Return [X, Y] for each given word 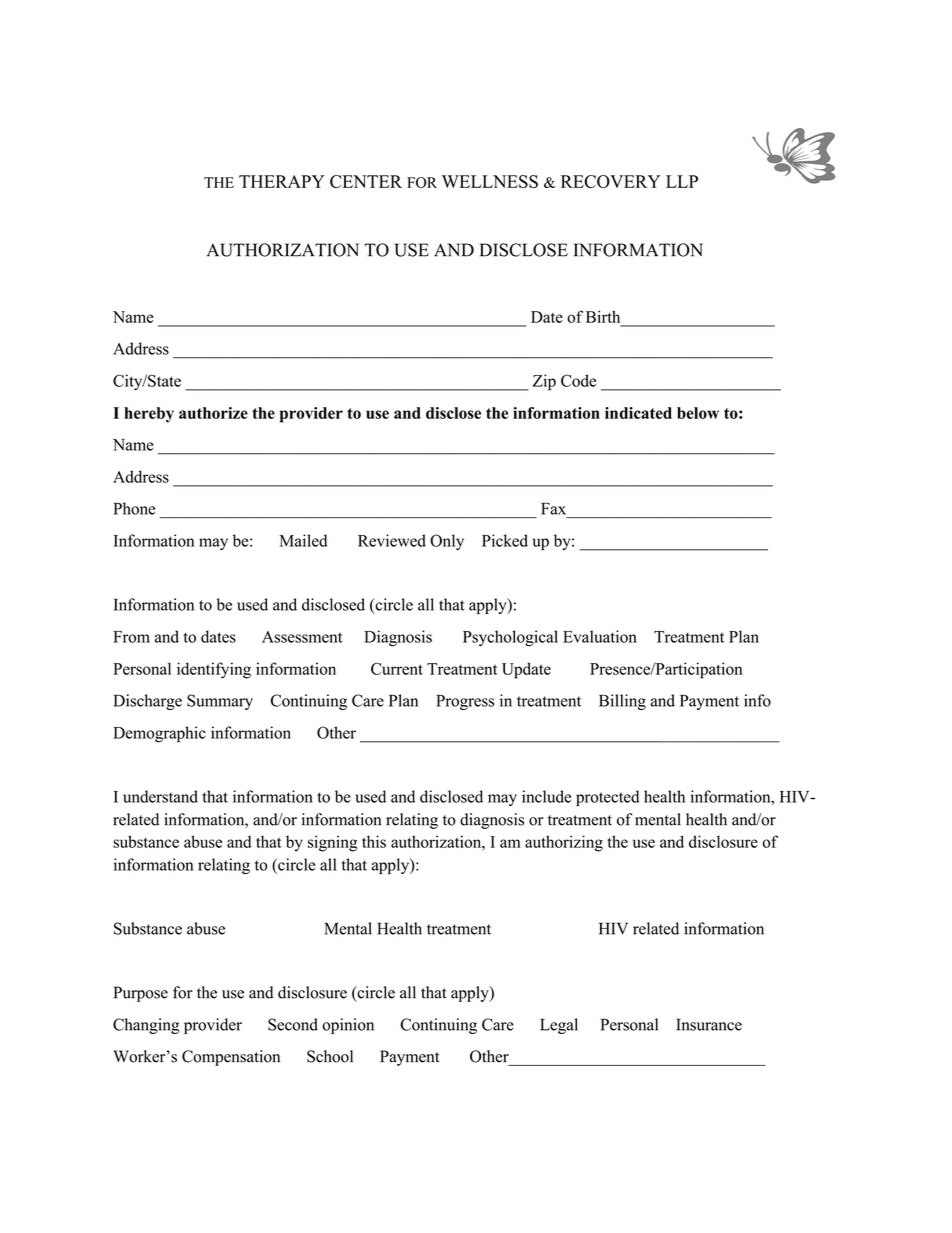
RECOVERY [610, 181]
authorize [213, 413]
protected [607, 798]
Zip [544, 382]
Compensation [231, 1058]
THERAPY [282, 181]
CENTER [366, 181]
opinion [348, 1026]
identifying [214, 670]
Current [397, 669]
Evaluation [600, 636]
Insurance [709, 1024]
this [374, 841]
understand [160, 796]
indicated [638, 413]
